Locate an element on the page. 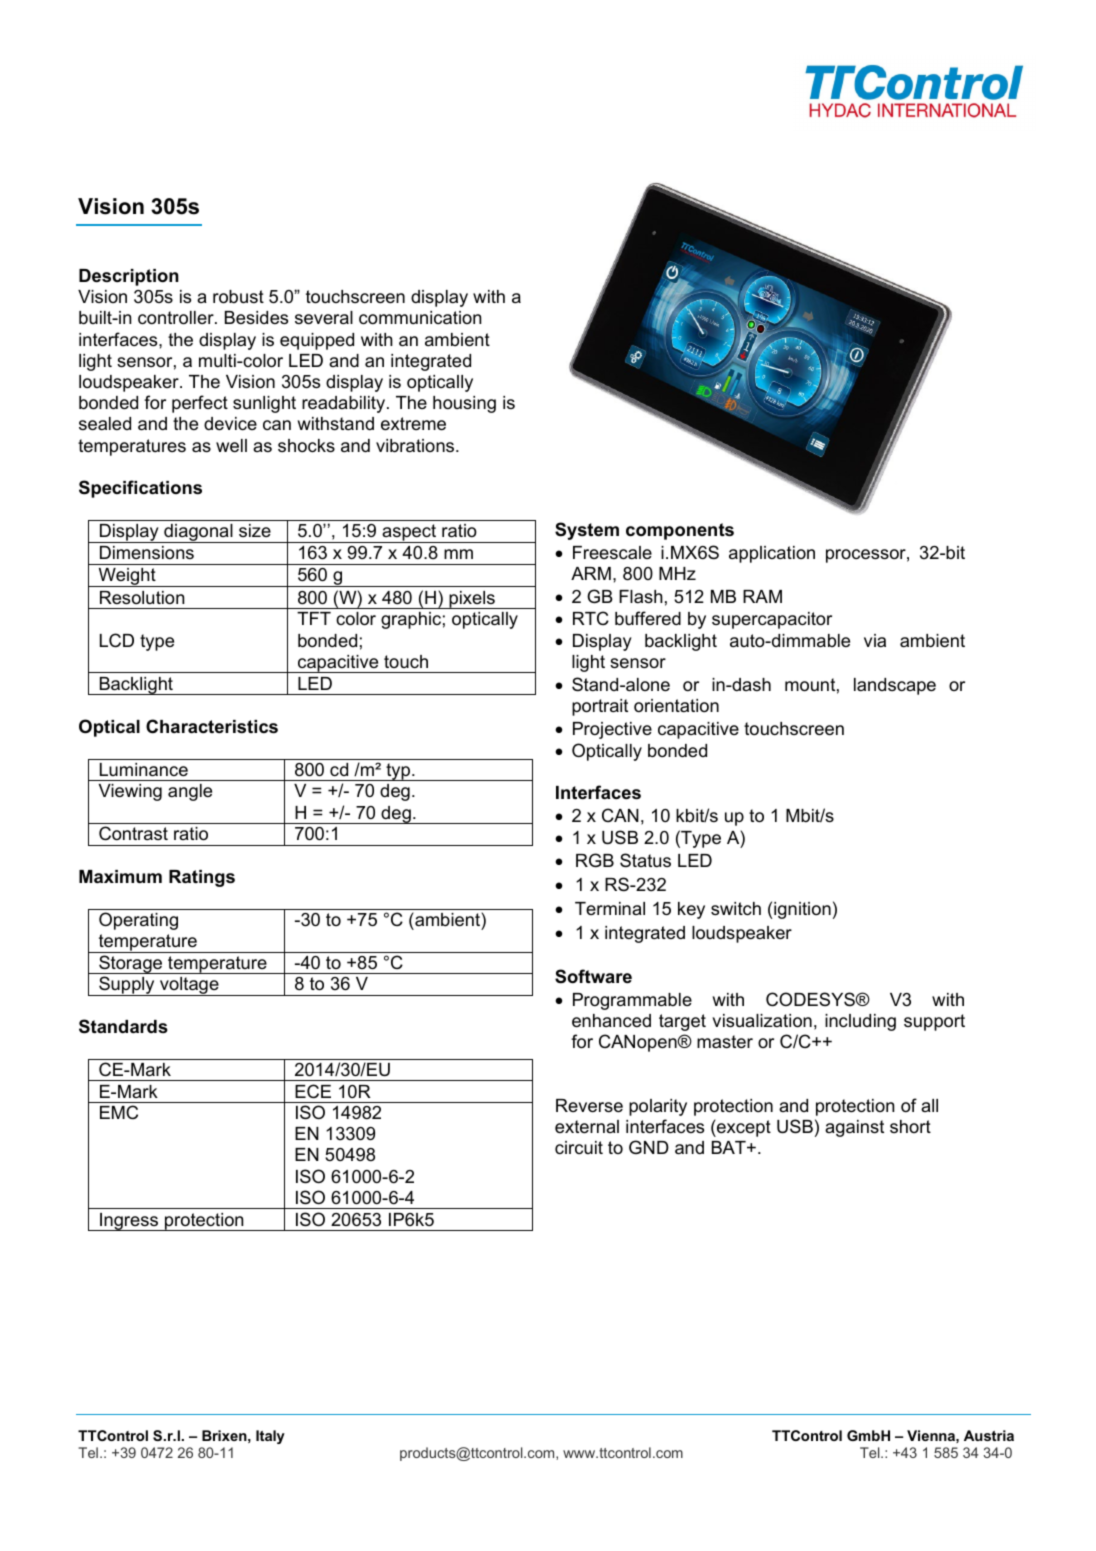 The width and height of the page is (1096, 1551). controller is located at coordinates (177, 318).
